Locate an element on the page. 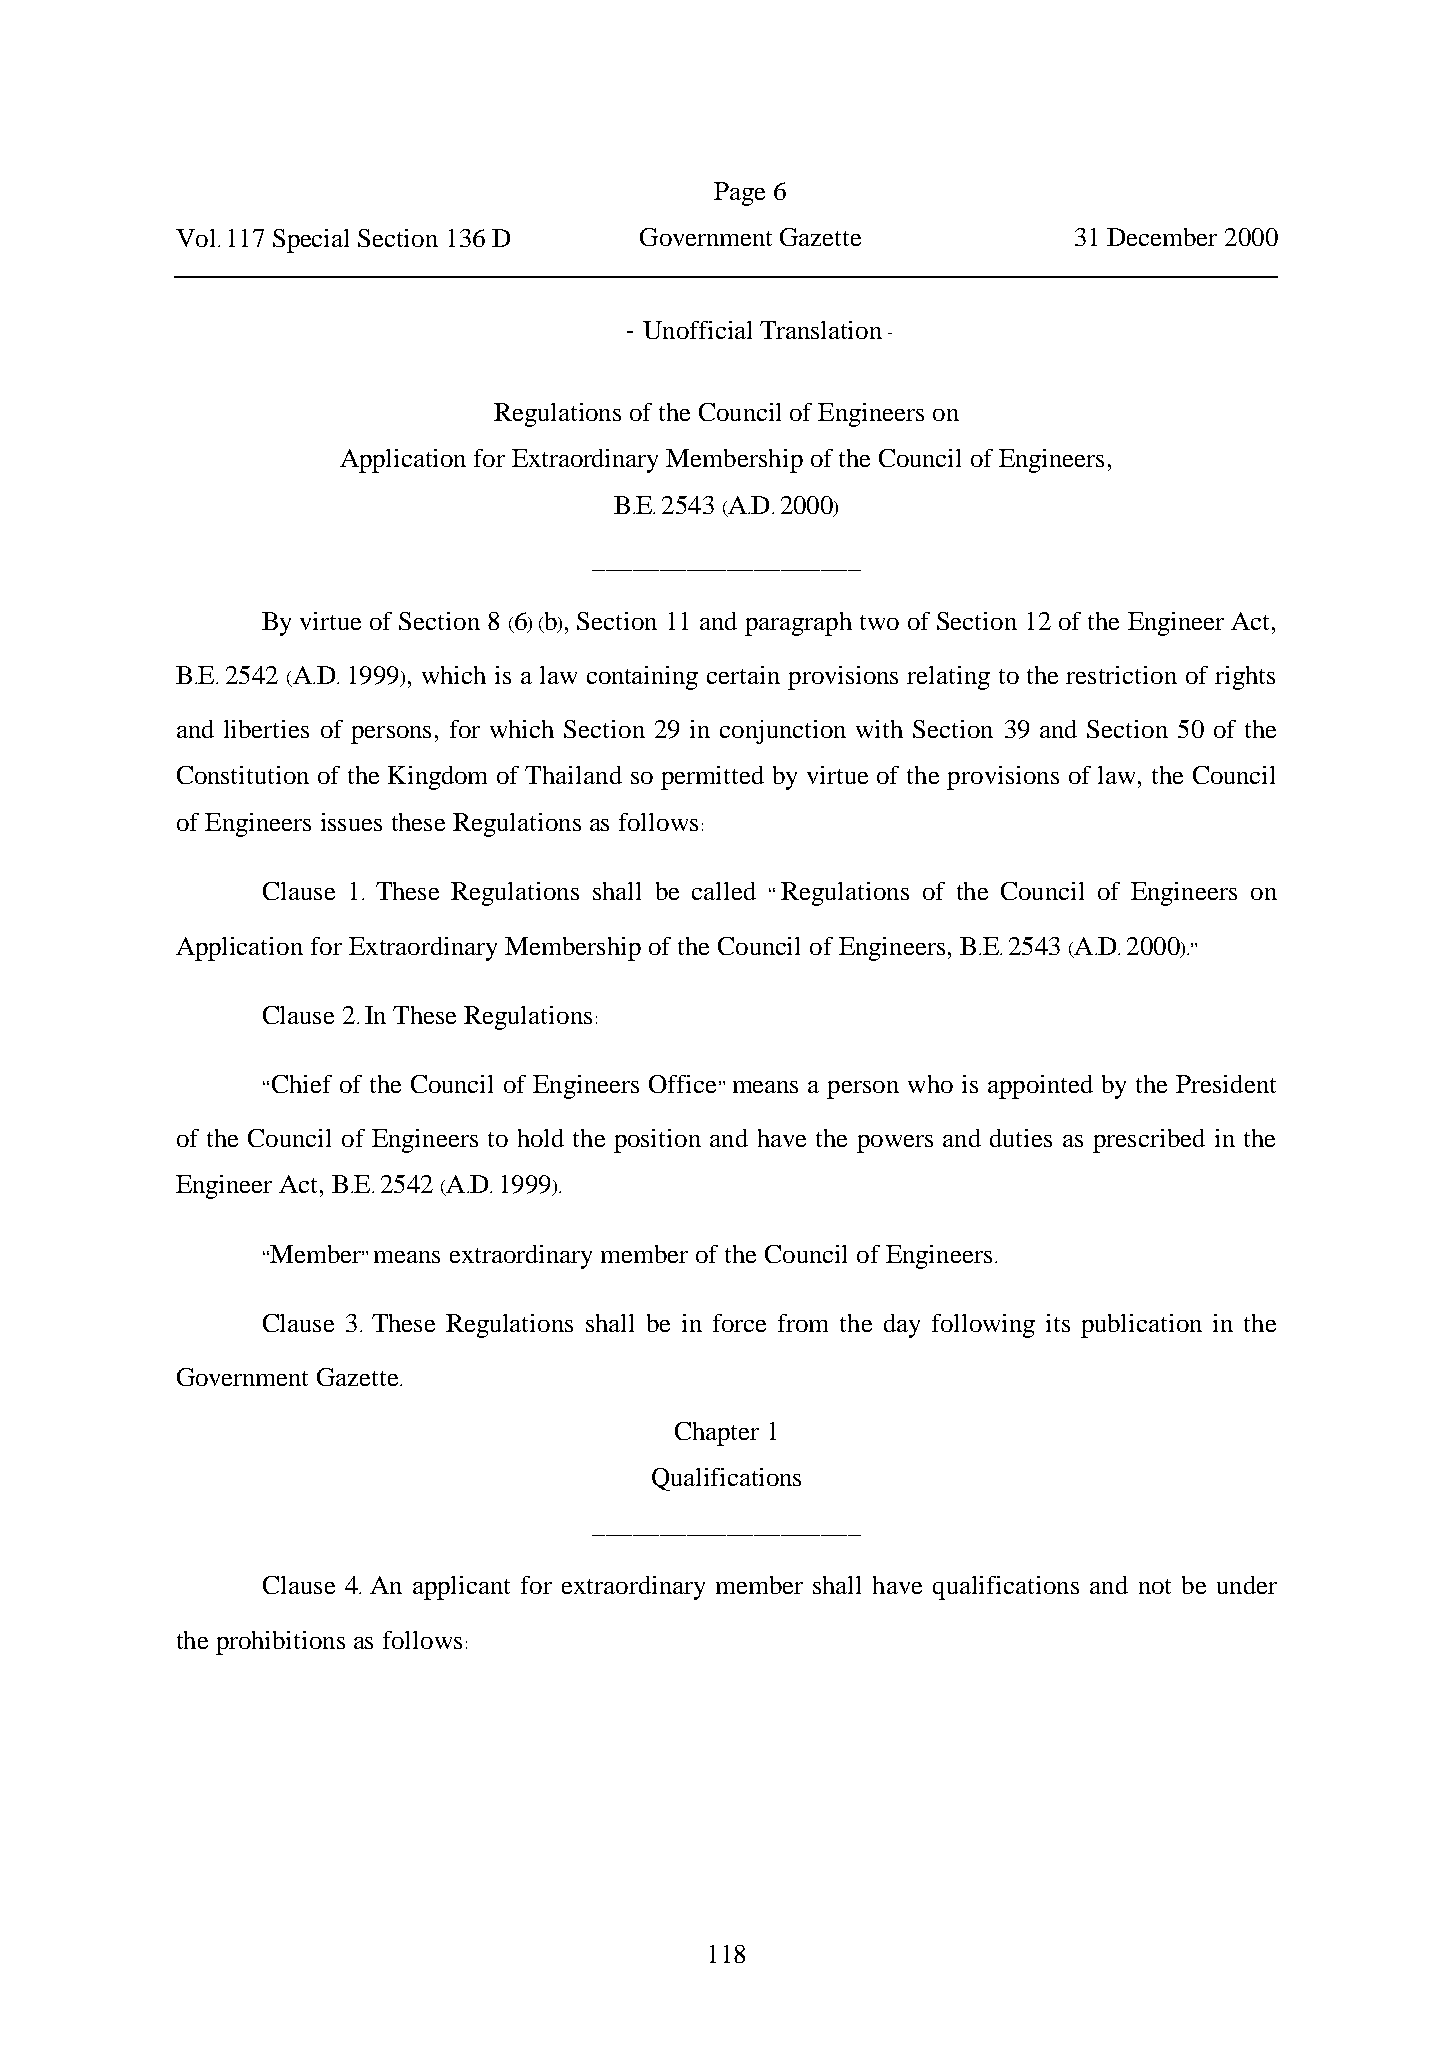 This document has height=2056, width=1453. appointed is located at coordinates (1040, 1087).
